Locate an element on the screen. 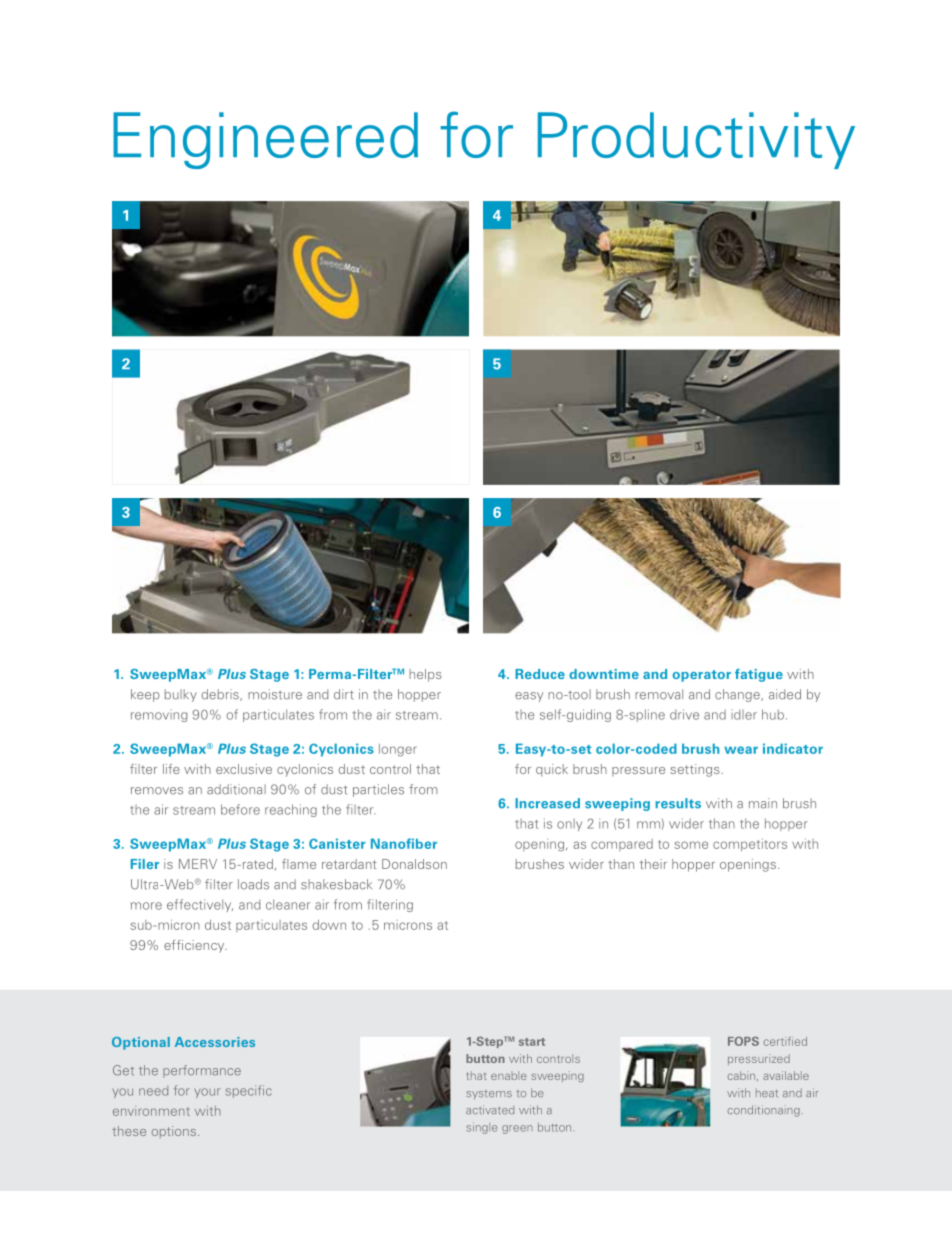  fatigue is located at coordinates (759, 675).
